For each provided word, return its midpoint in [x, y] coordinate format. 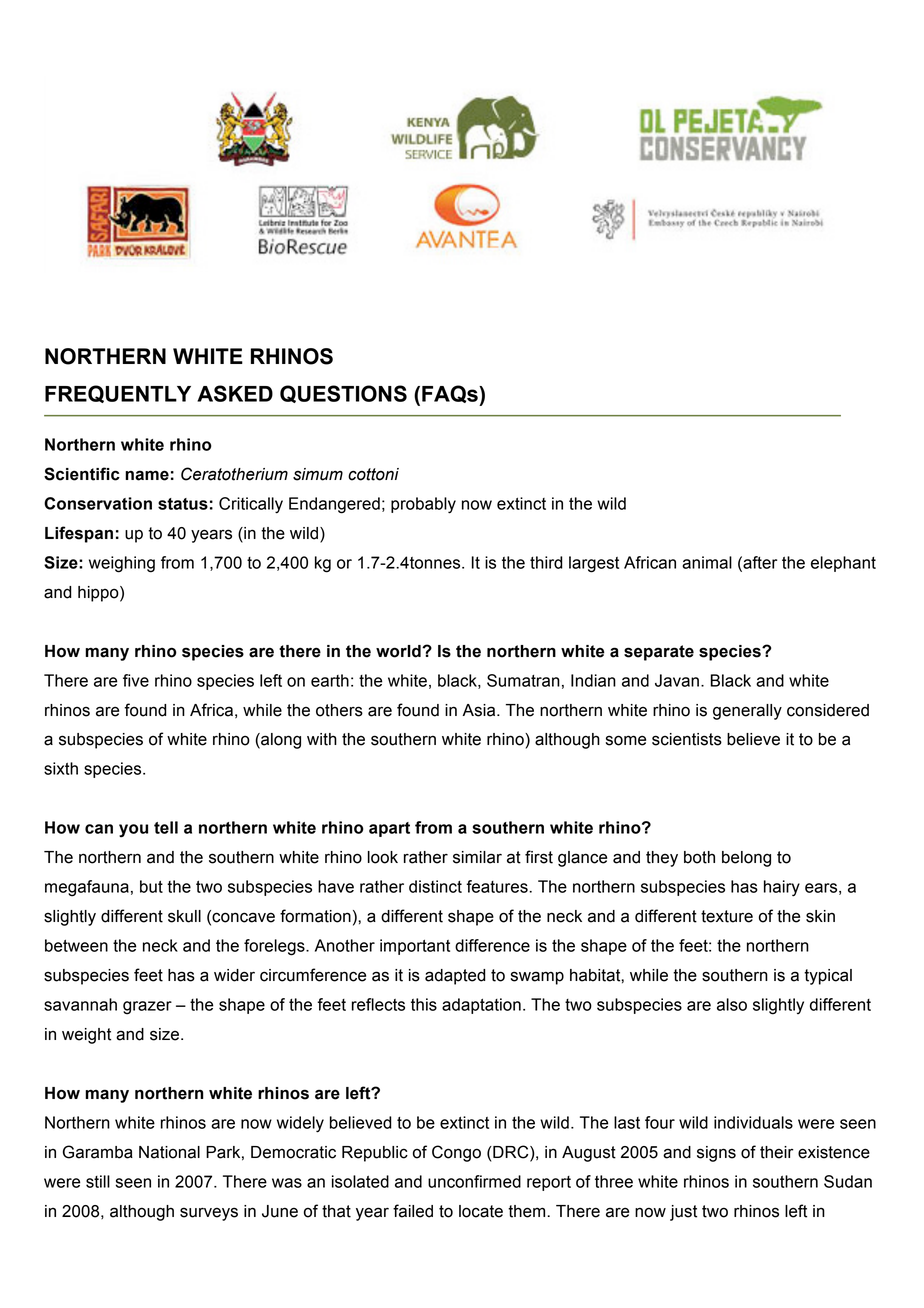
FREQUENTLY [118, 394]
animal [707, 562]
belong [746, 859]
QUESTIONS [343, 394]
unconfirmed [474, 1181]
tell [166, 827]
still [98, 1181]
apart [389, 829]
